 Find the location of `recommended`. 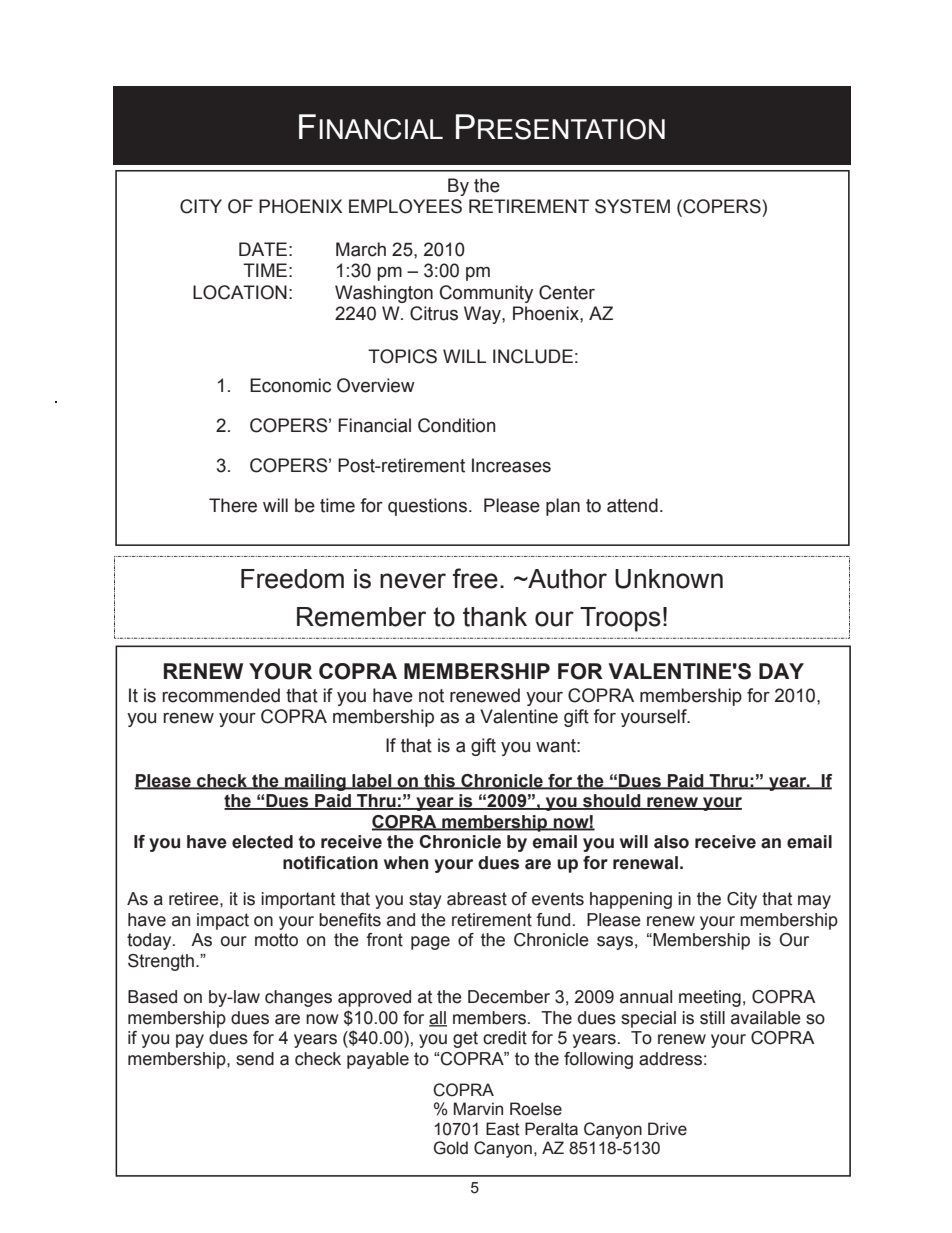

recommended is located at coordinates (221, 695).
